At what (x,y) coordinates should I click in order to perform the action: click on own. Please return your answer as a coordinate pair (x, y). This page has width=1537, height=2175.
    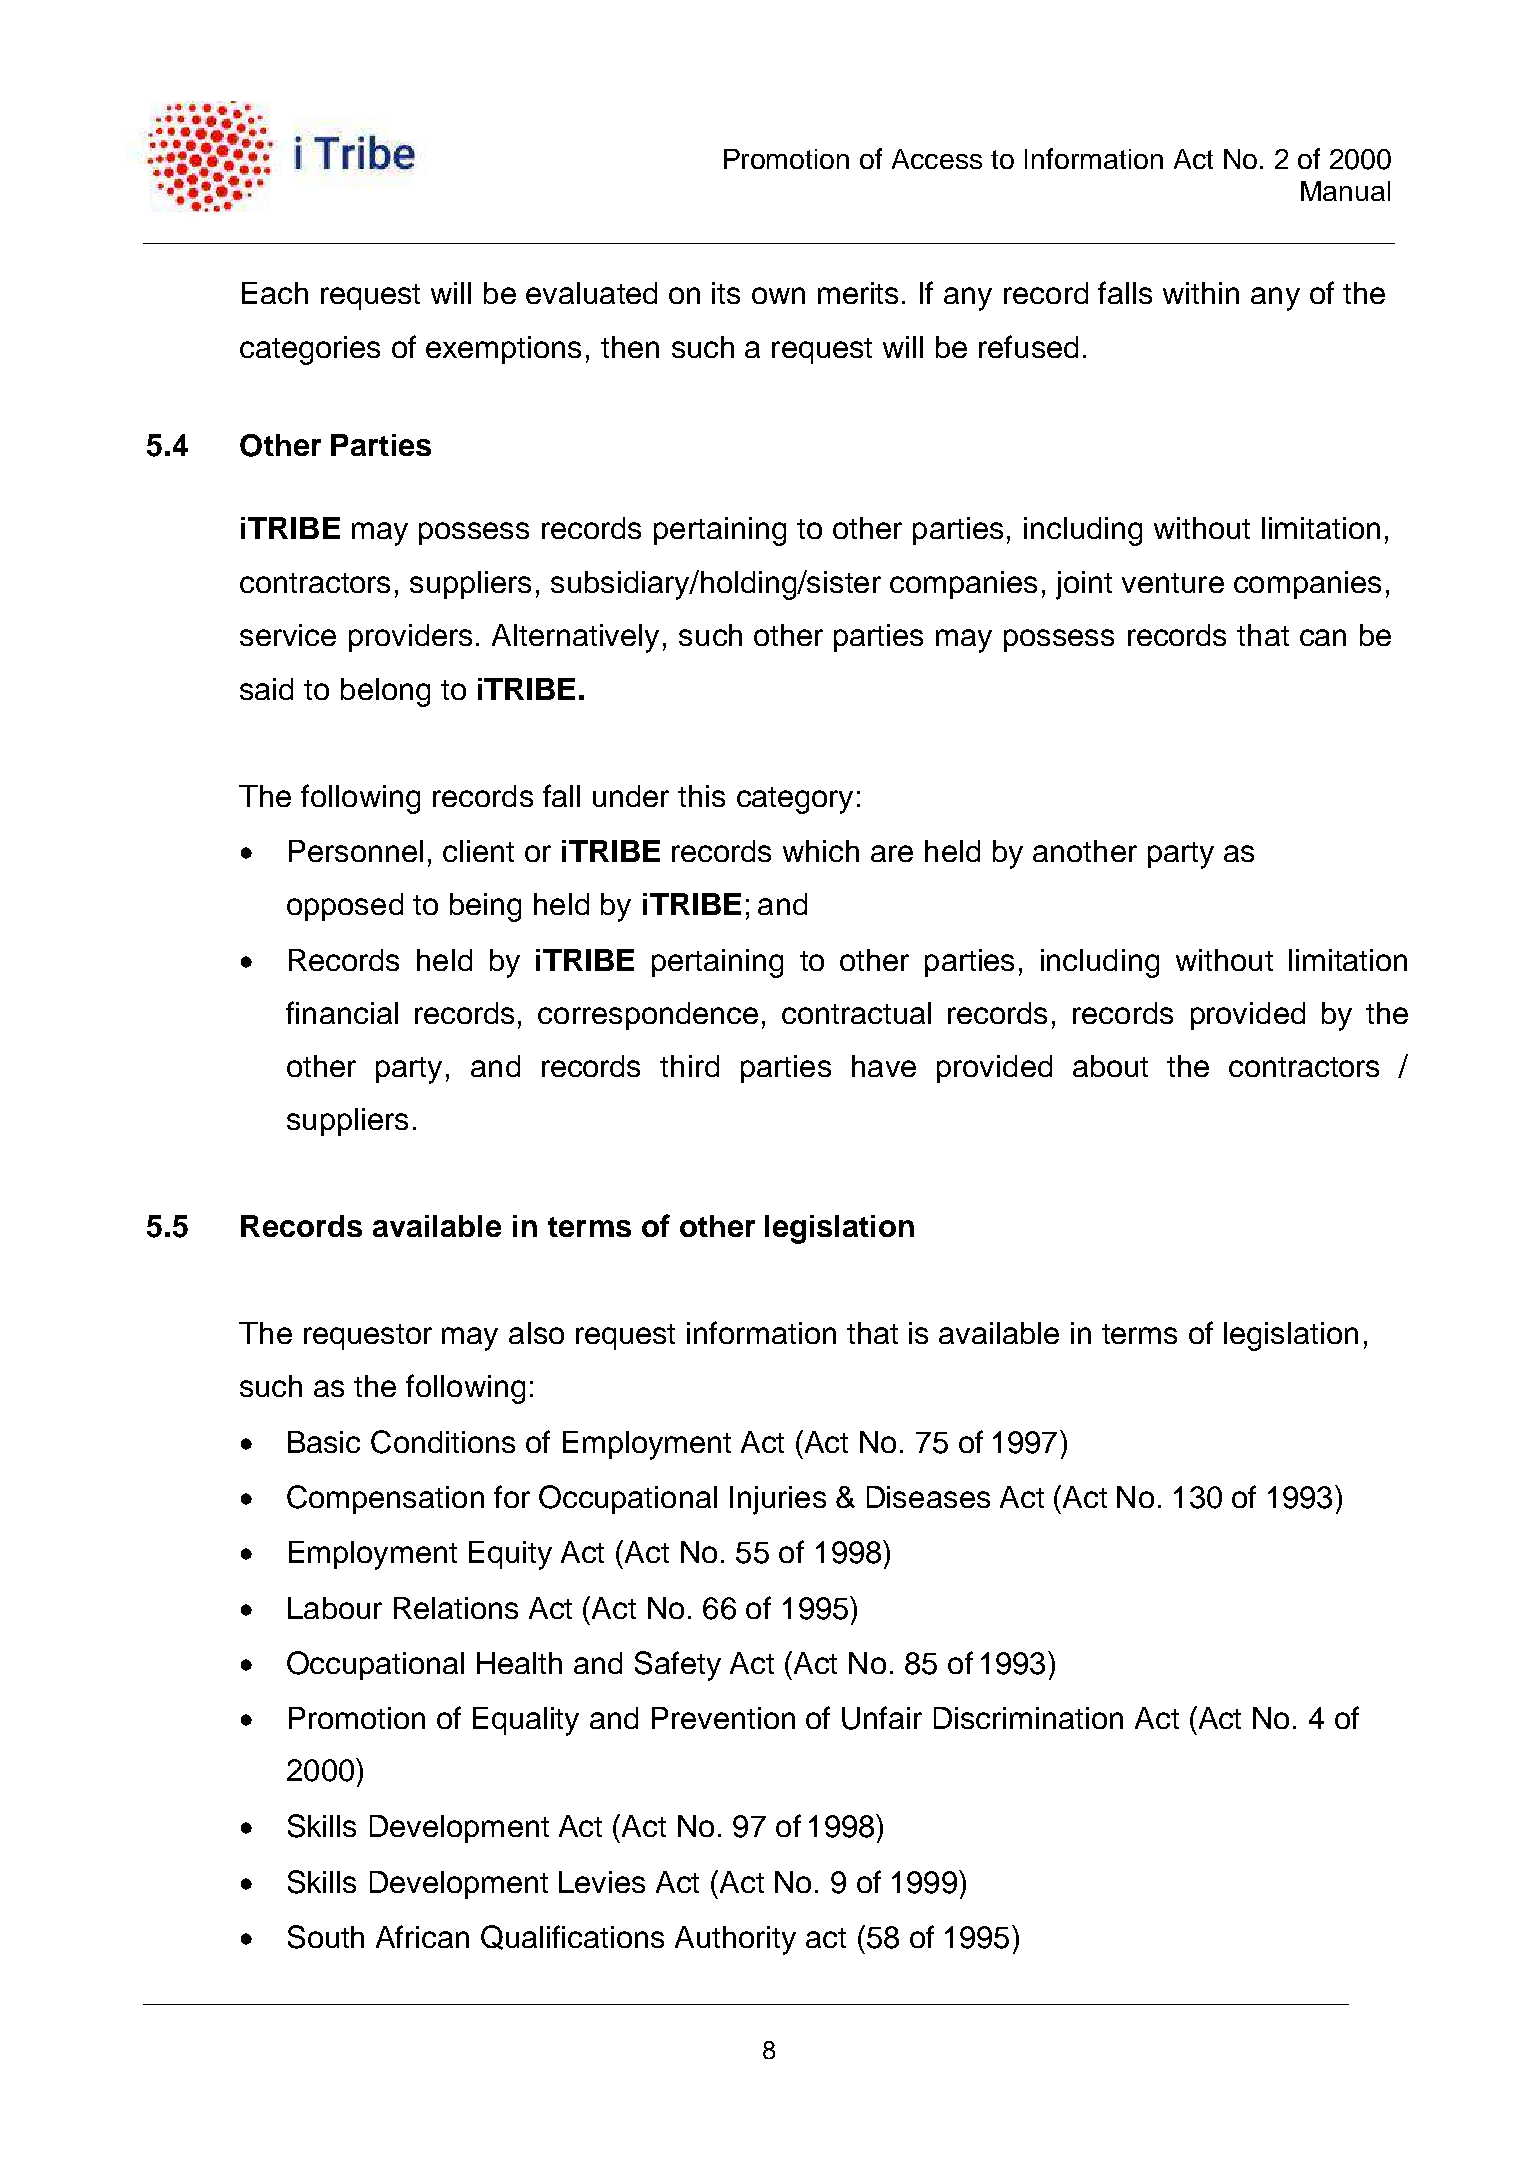
    Looking at the image, I should click on (778, 295).
